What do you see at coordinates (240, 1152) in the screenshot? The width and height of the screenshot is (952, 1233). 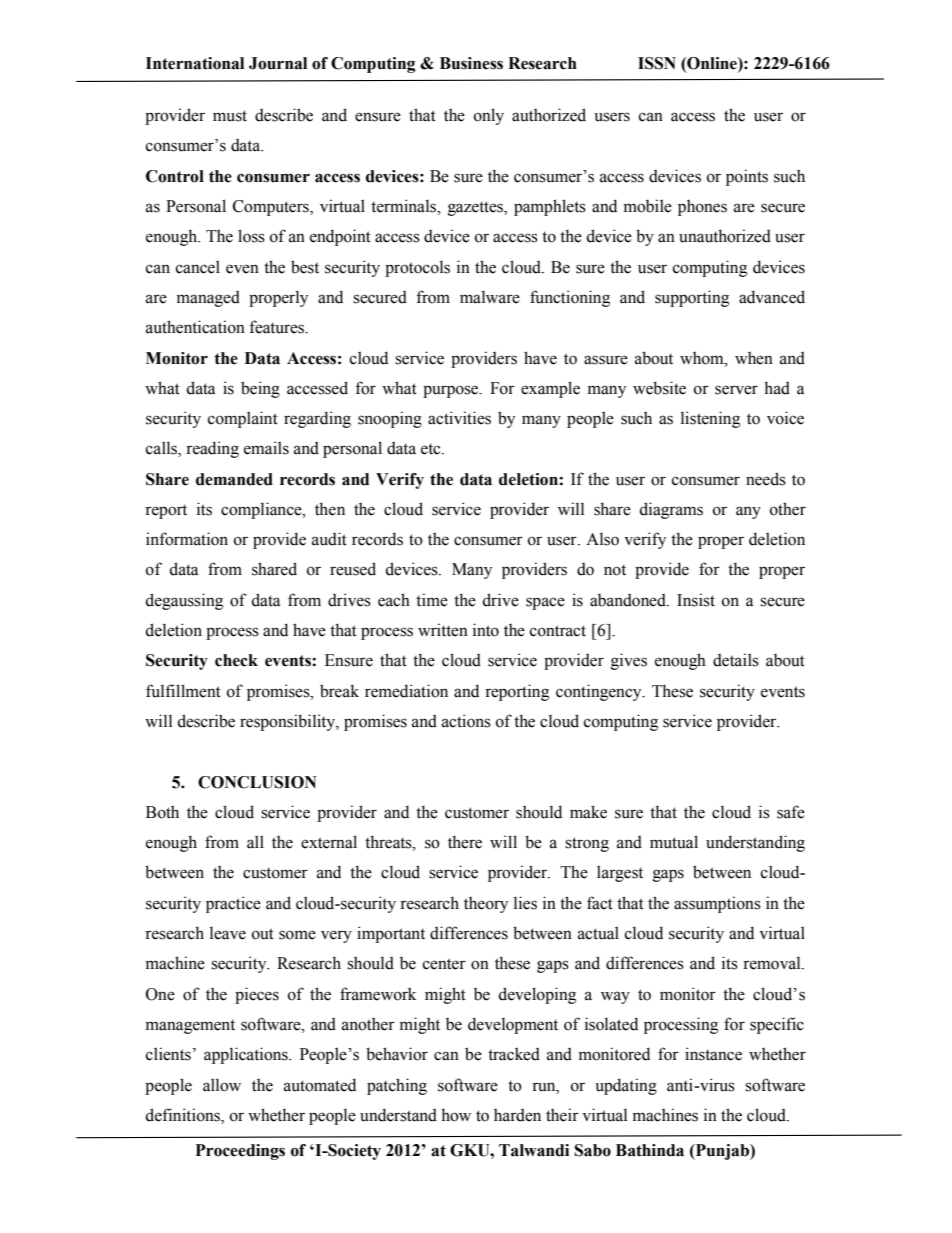 I see `Proceedings` at bounding box center [240, 1152].
